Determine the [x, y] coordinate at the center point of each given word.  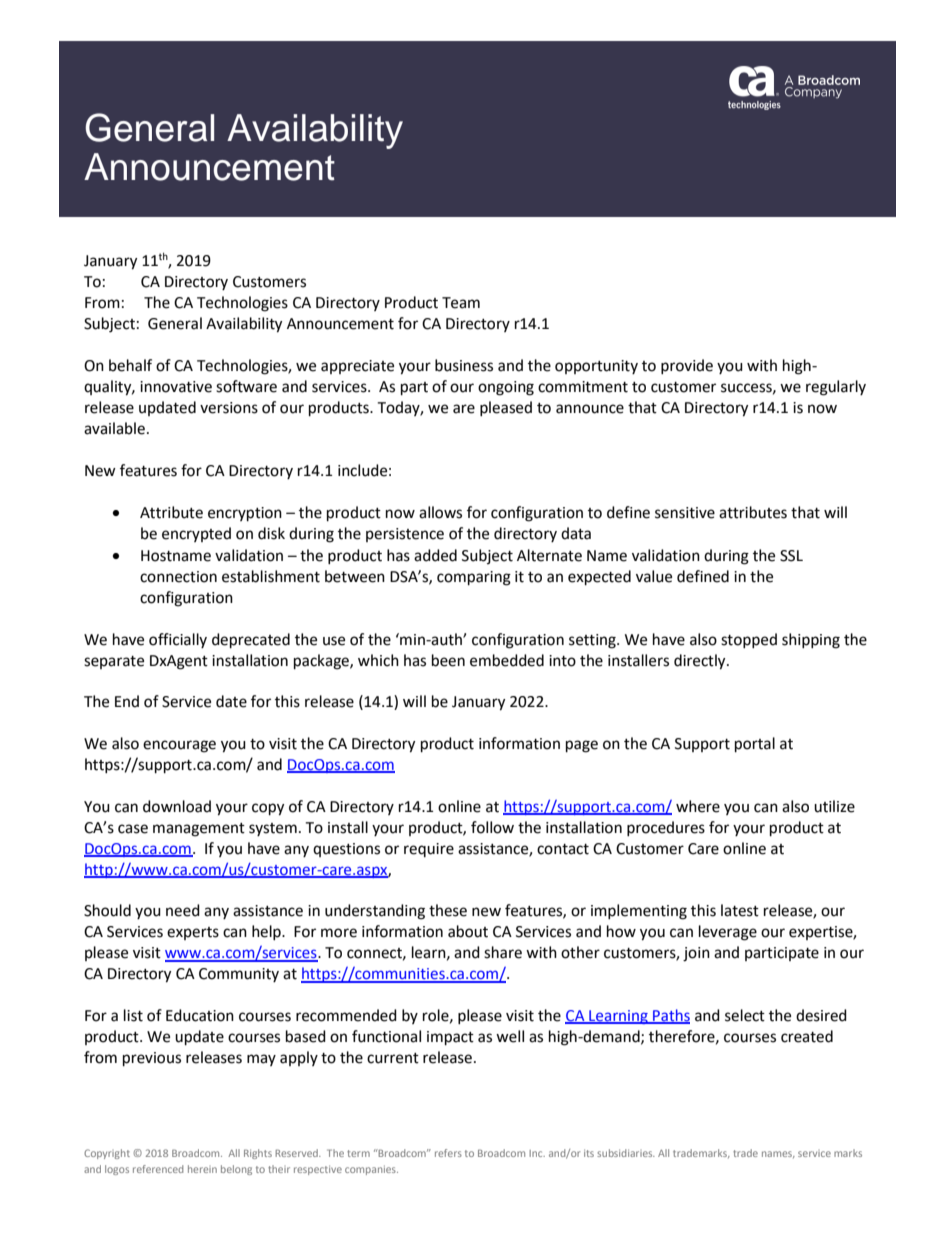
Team [461, 303]
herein [202, 1169]
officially [178, 640]
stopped [749, 640]
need [183, 910]
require [429, 850]
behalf [130, 365]
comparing [474, 578]
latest [740, 910]
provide [687, 366]
